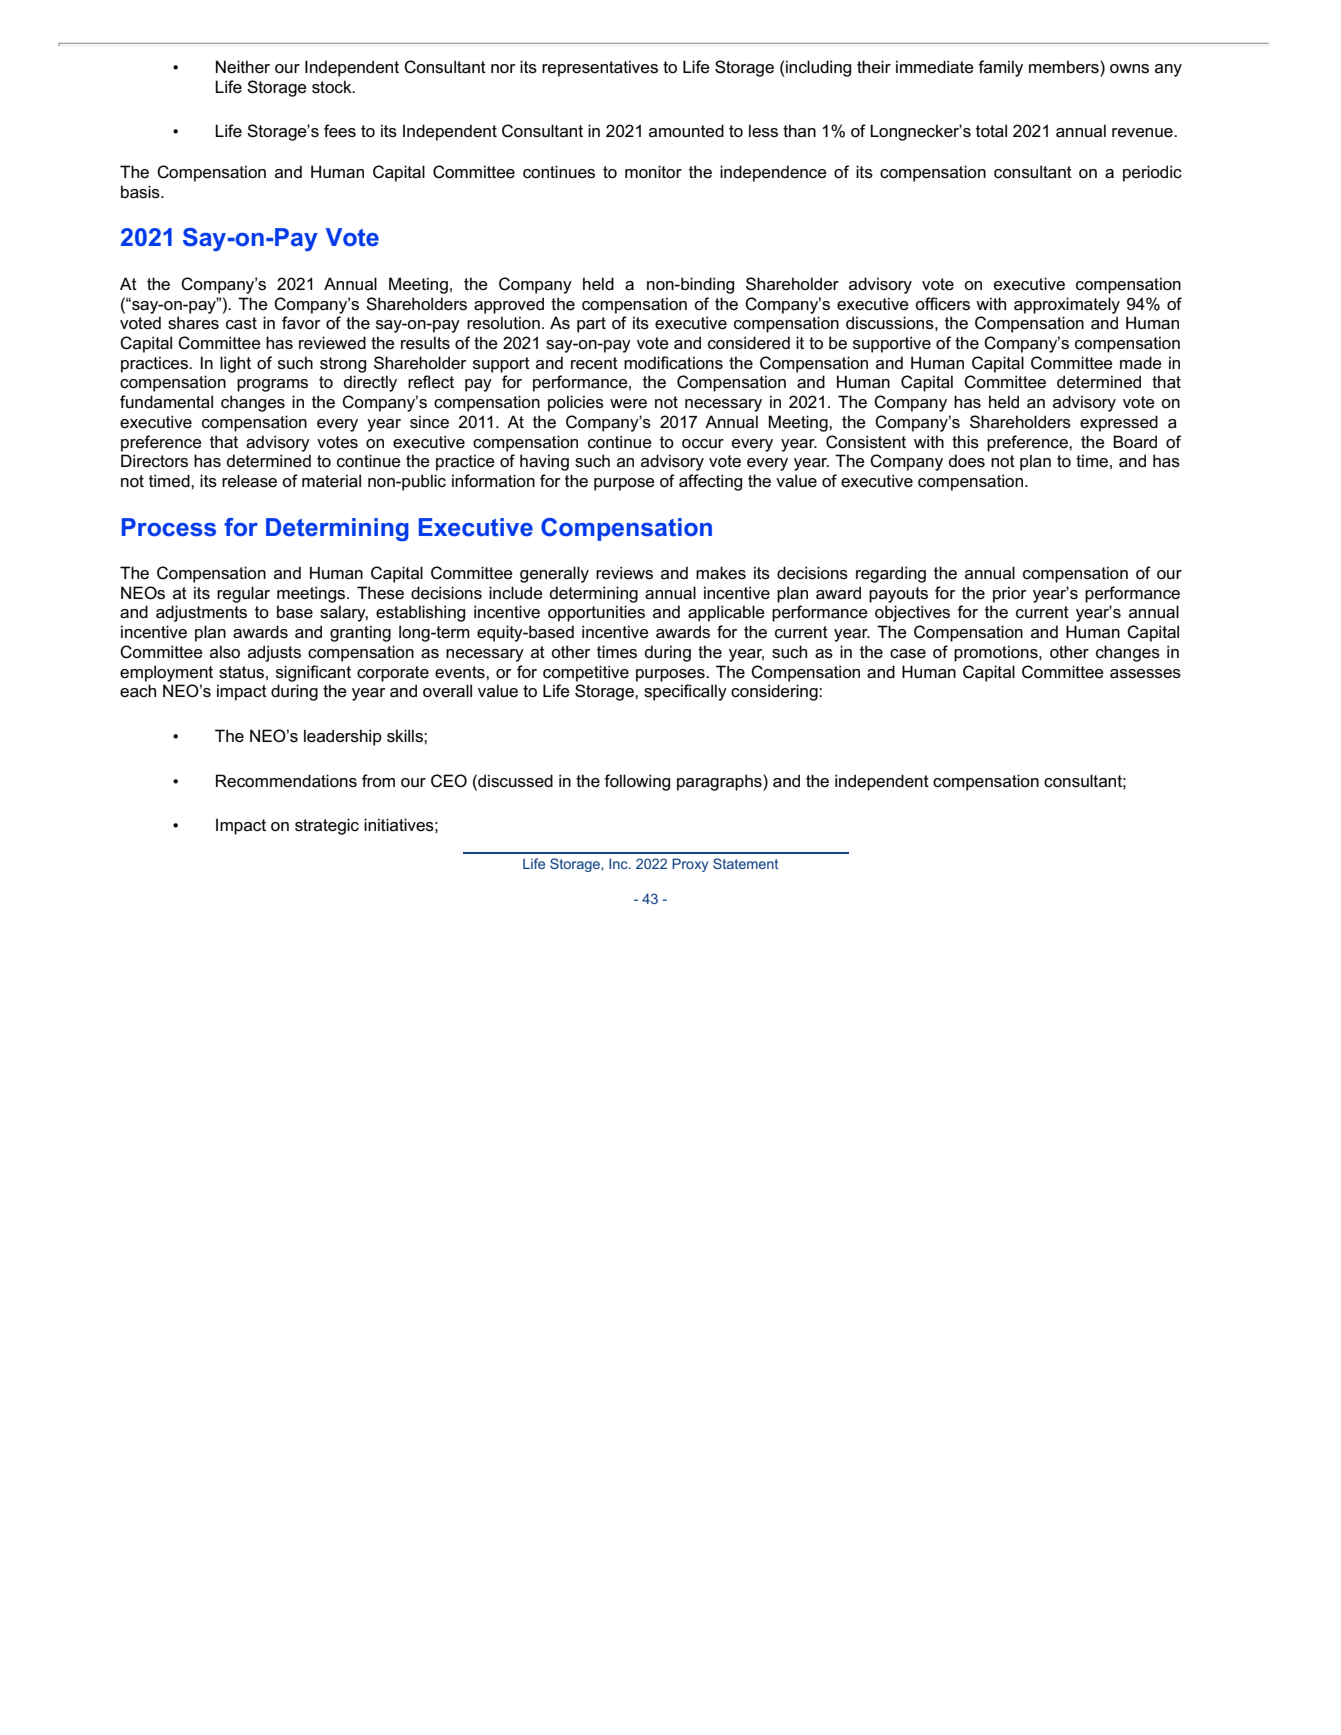  What do you see at coordinates (966, 461) in the image?
I see `does` at bounding box center [966, 461].
